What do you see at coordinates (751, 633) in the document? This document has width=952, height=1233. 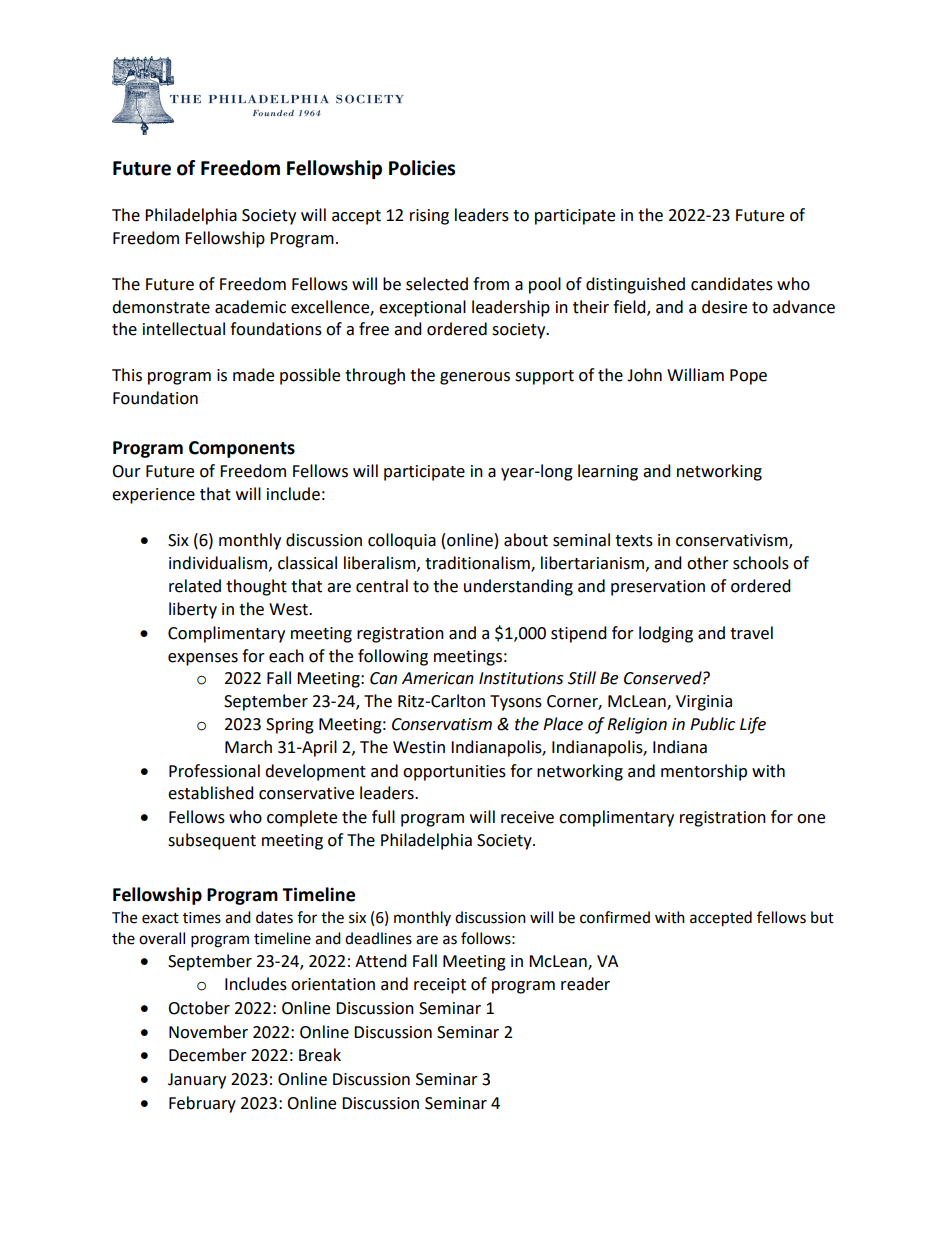 I see `travel` at bounding box center [751, 633].
